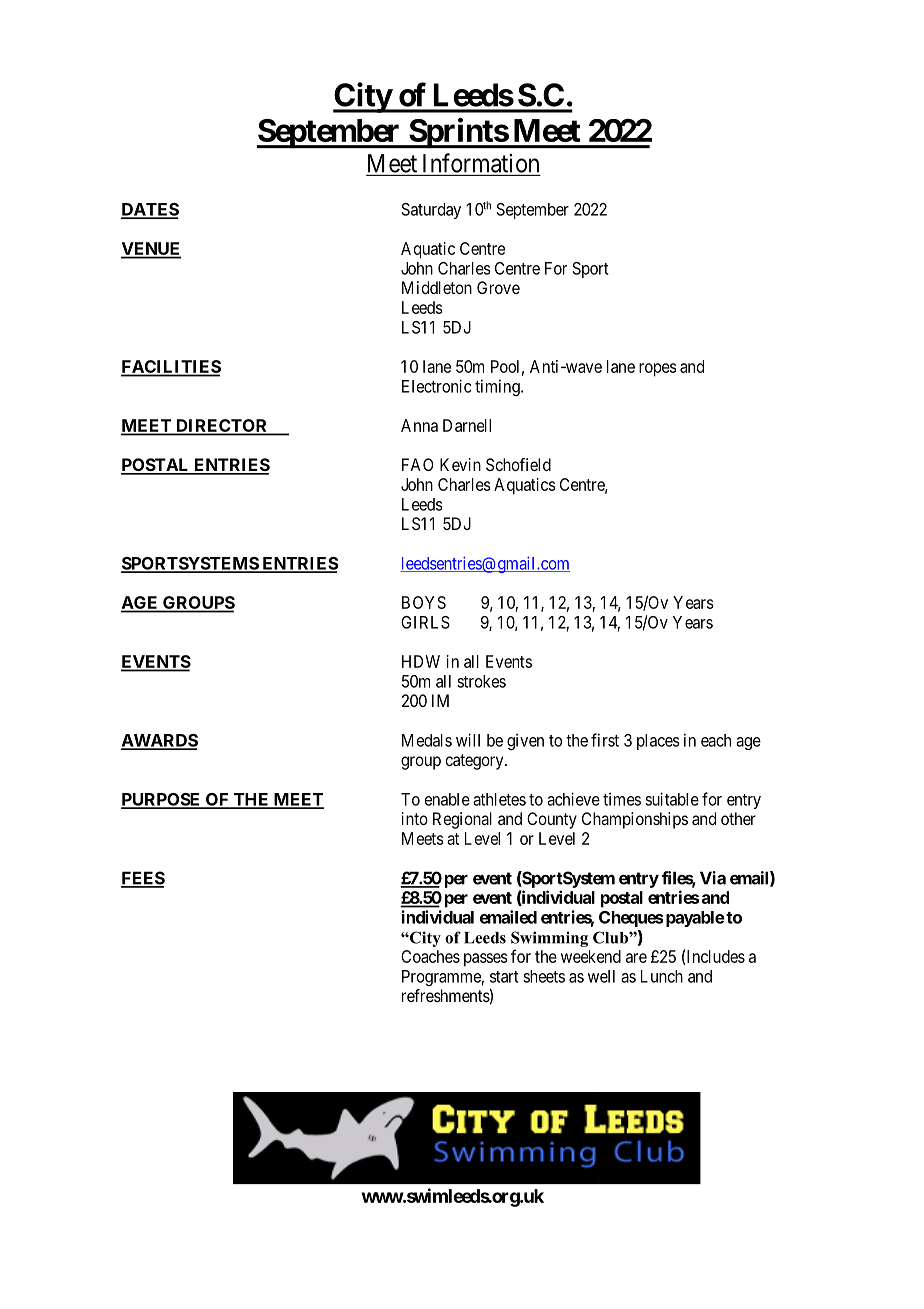  I want to click on Saturday, so click(431, 211).
